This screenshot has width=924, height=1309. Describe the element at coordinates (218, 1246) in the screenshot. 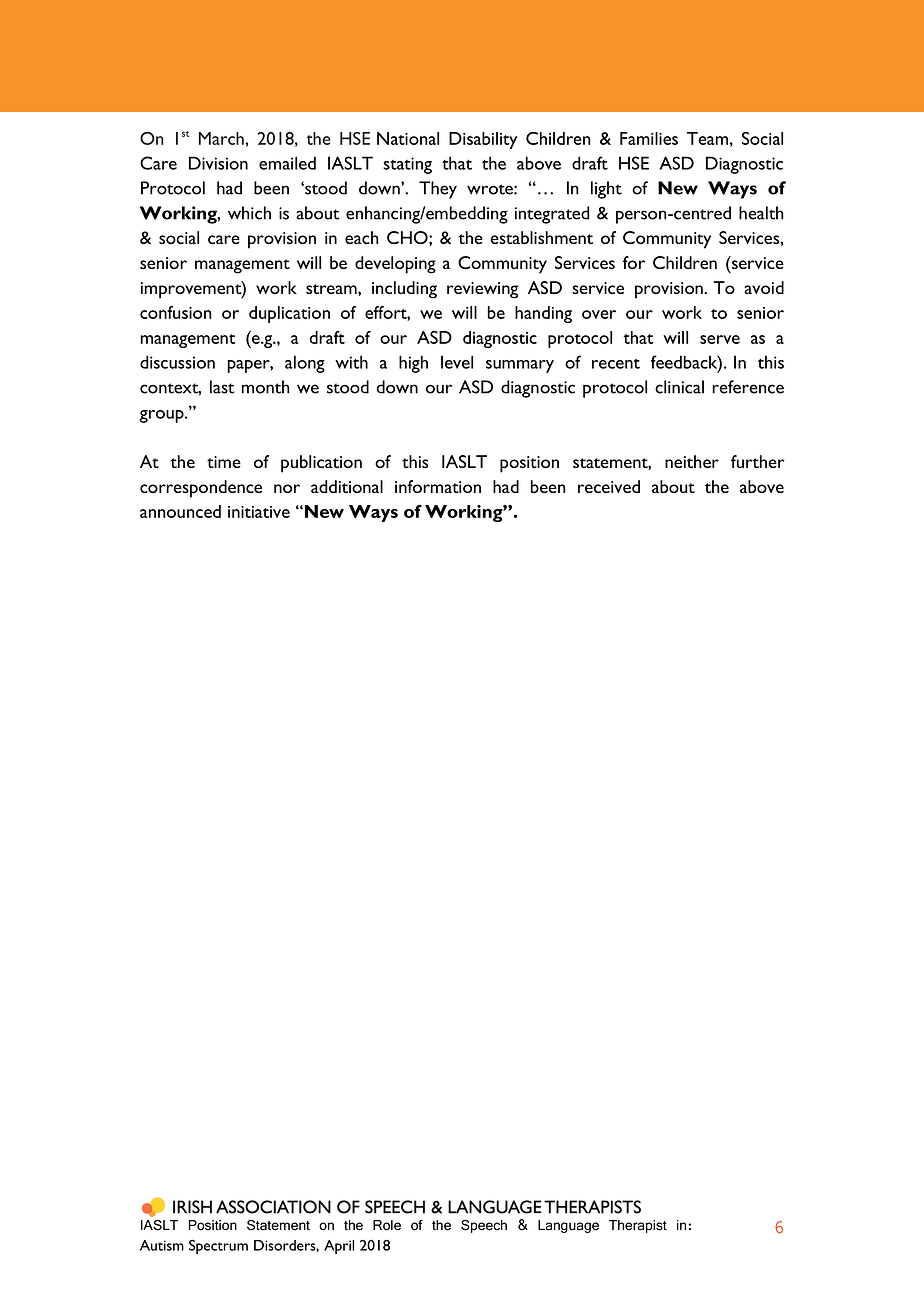

I see `Spectrum` at that location.
